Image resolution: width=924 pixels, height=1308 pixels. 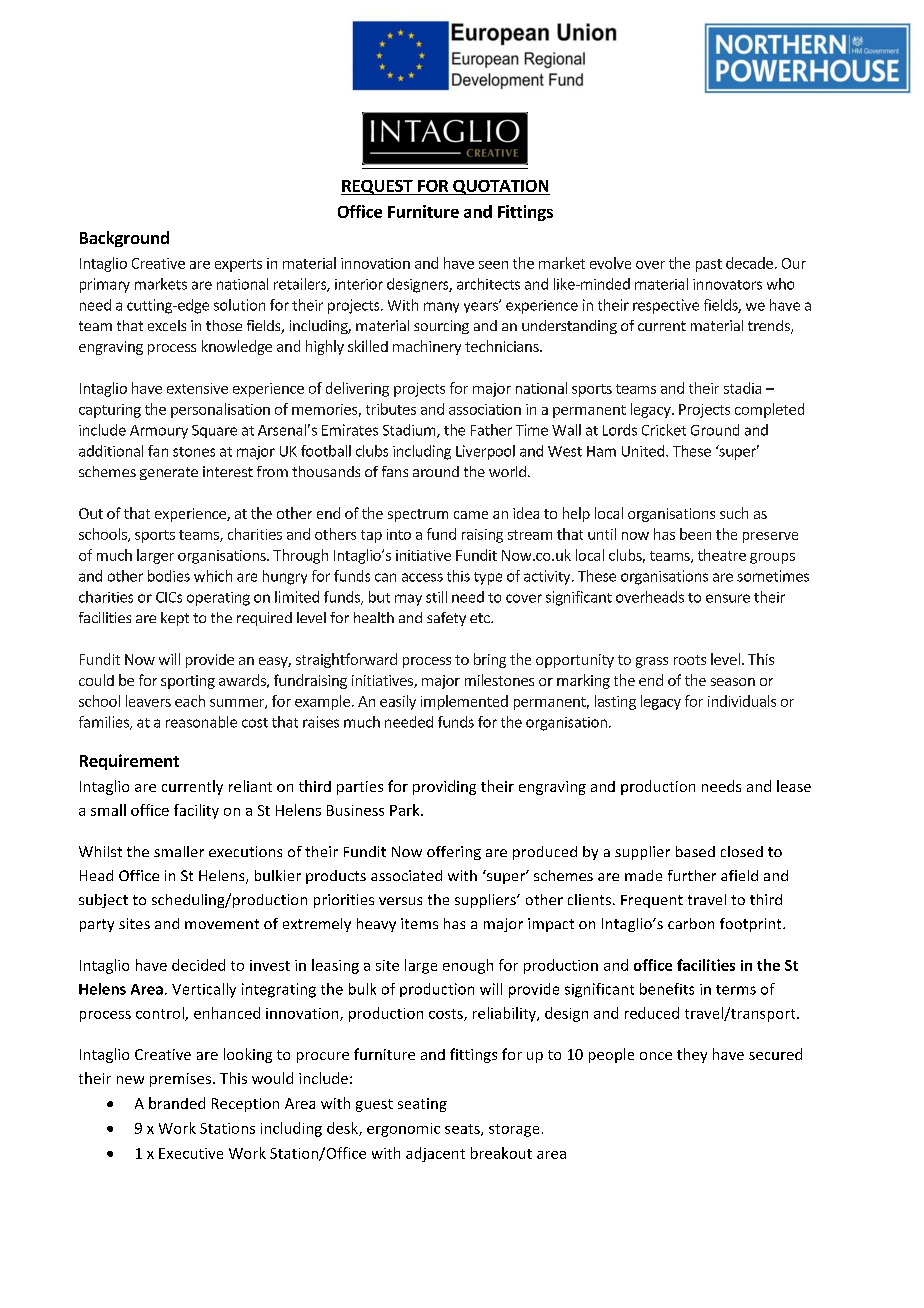 What do you see at coordinates (490, 660) in the image?
I see `bring` at bounding box center [490, 660].
